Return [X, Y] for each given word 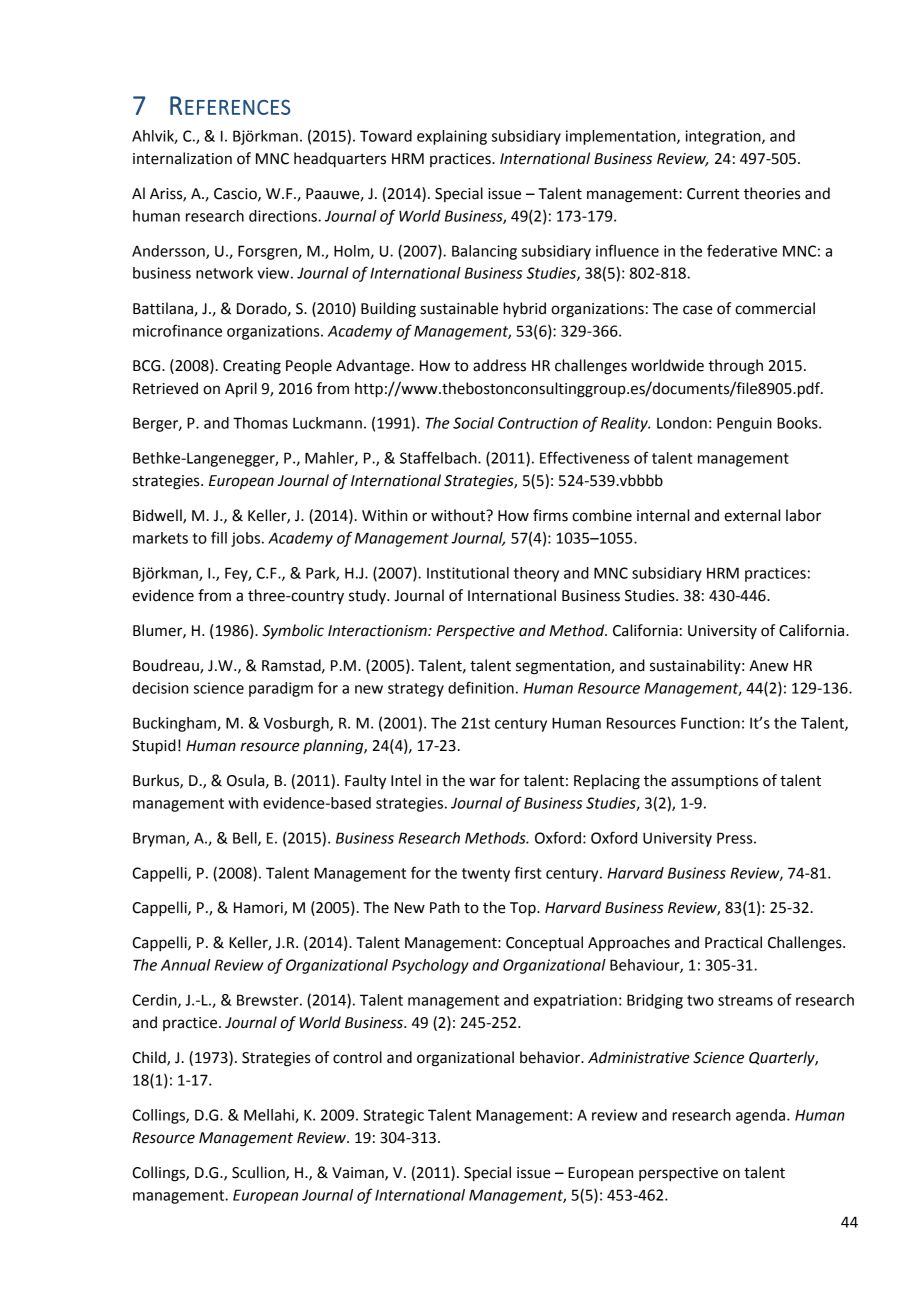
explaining [452, 137]
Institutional [468, 573]
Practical [733, 942]
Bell [246, 839]
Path [445, 907]
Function [710, 723]
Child [150, 1058]
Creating [252, 367]
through [735, 367]
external [752, 515]
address [499, 365]
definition [481, 687]
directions [284, 216]
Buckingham [175, 724]
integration [724, 137]
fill [219, 537]
